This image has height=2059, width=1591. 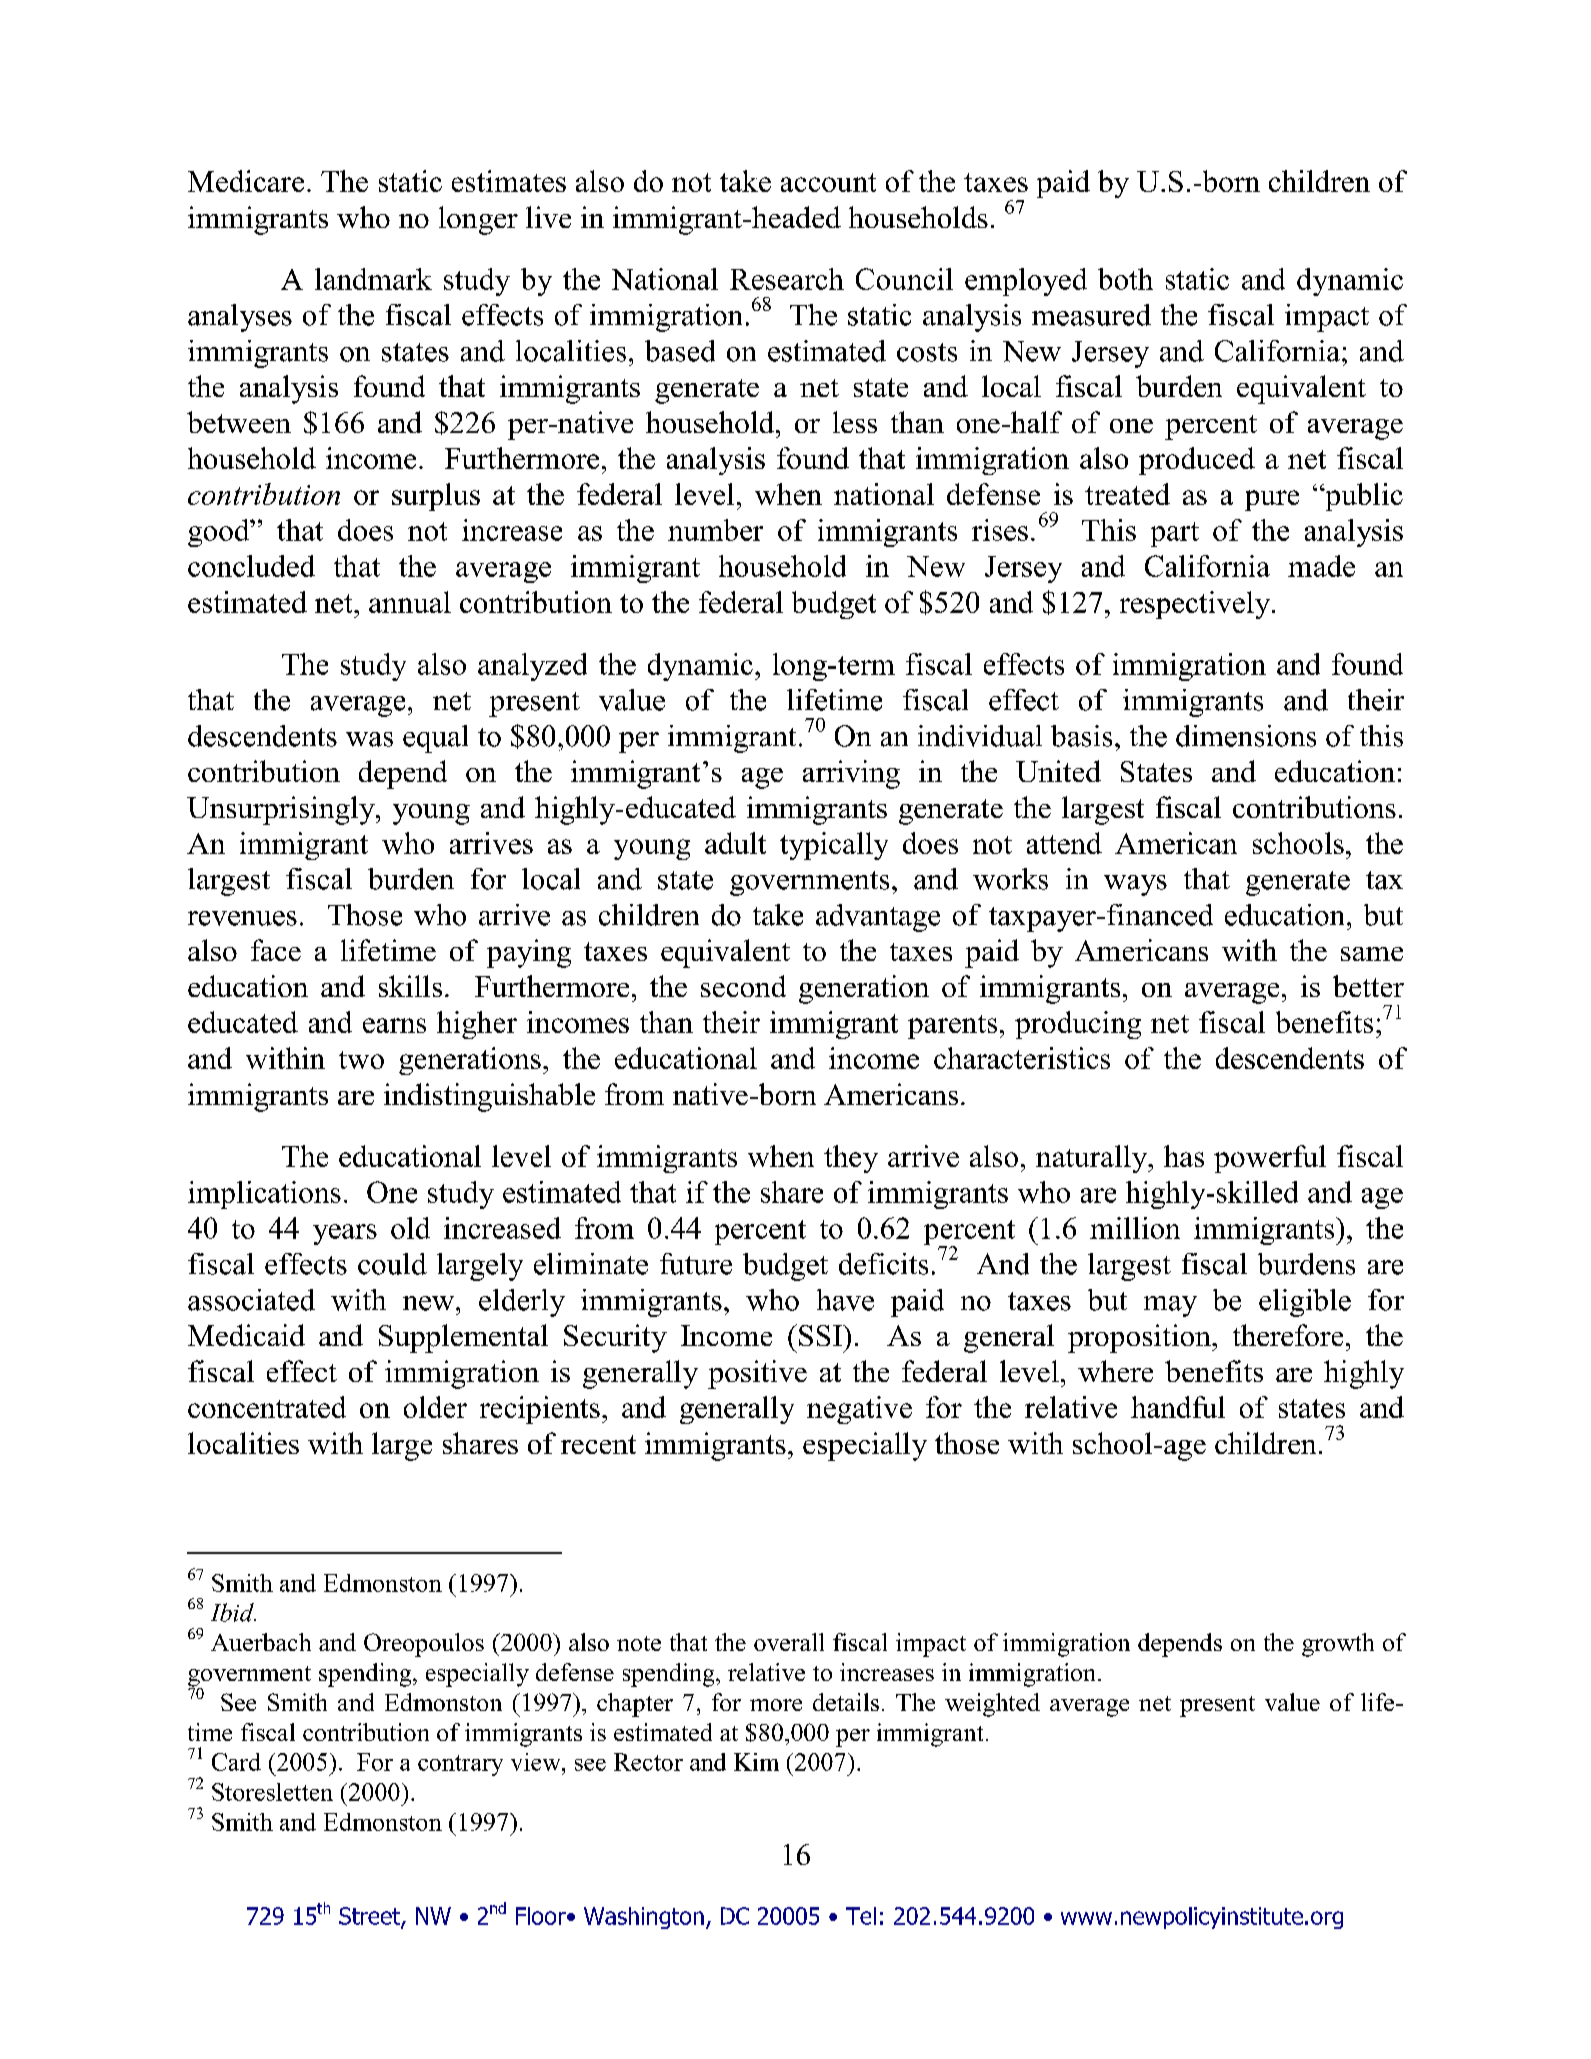 What do you see at coordinates (373, 279) in the image?
I see `landmark` at bounding box center [373, 279].
